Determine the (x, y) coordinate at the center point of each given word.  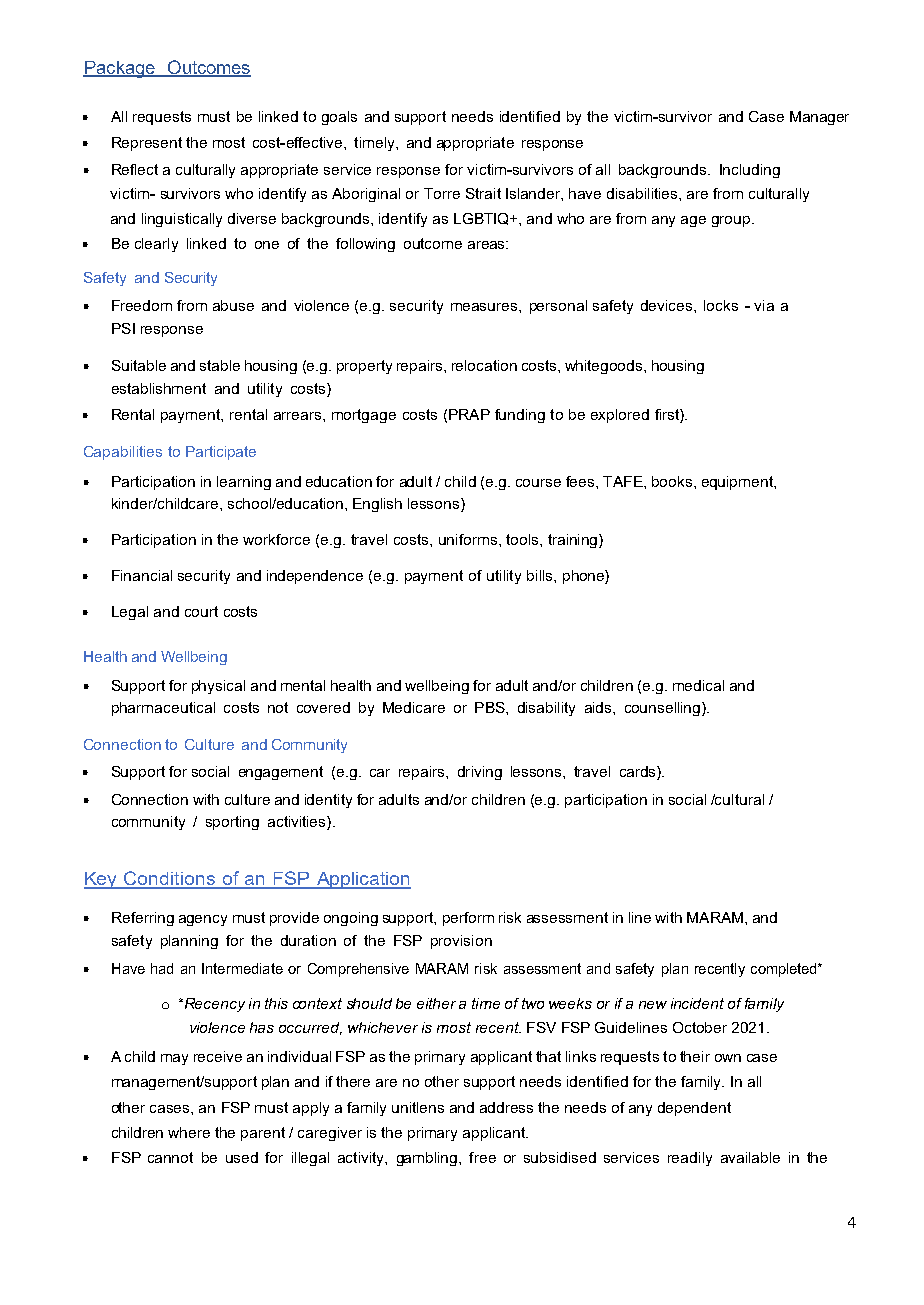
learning (244, 483)
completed (783, 970)
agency (203, 920)
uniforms (468, 539)
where (189, 1132)
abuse (233, 305)
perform (468, 919)
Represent (147, 144)
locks (721, 305)
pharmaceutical (163, 709)
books (673, 481)
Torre (442, 193)
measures (485, 307)
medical (698, 685)
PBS (491, 707)
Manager (819, 118)
